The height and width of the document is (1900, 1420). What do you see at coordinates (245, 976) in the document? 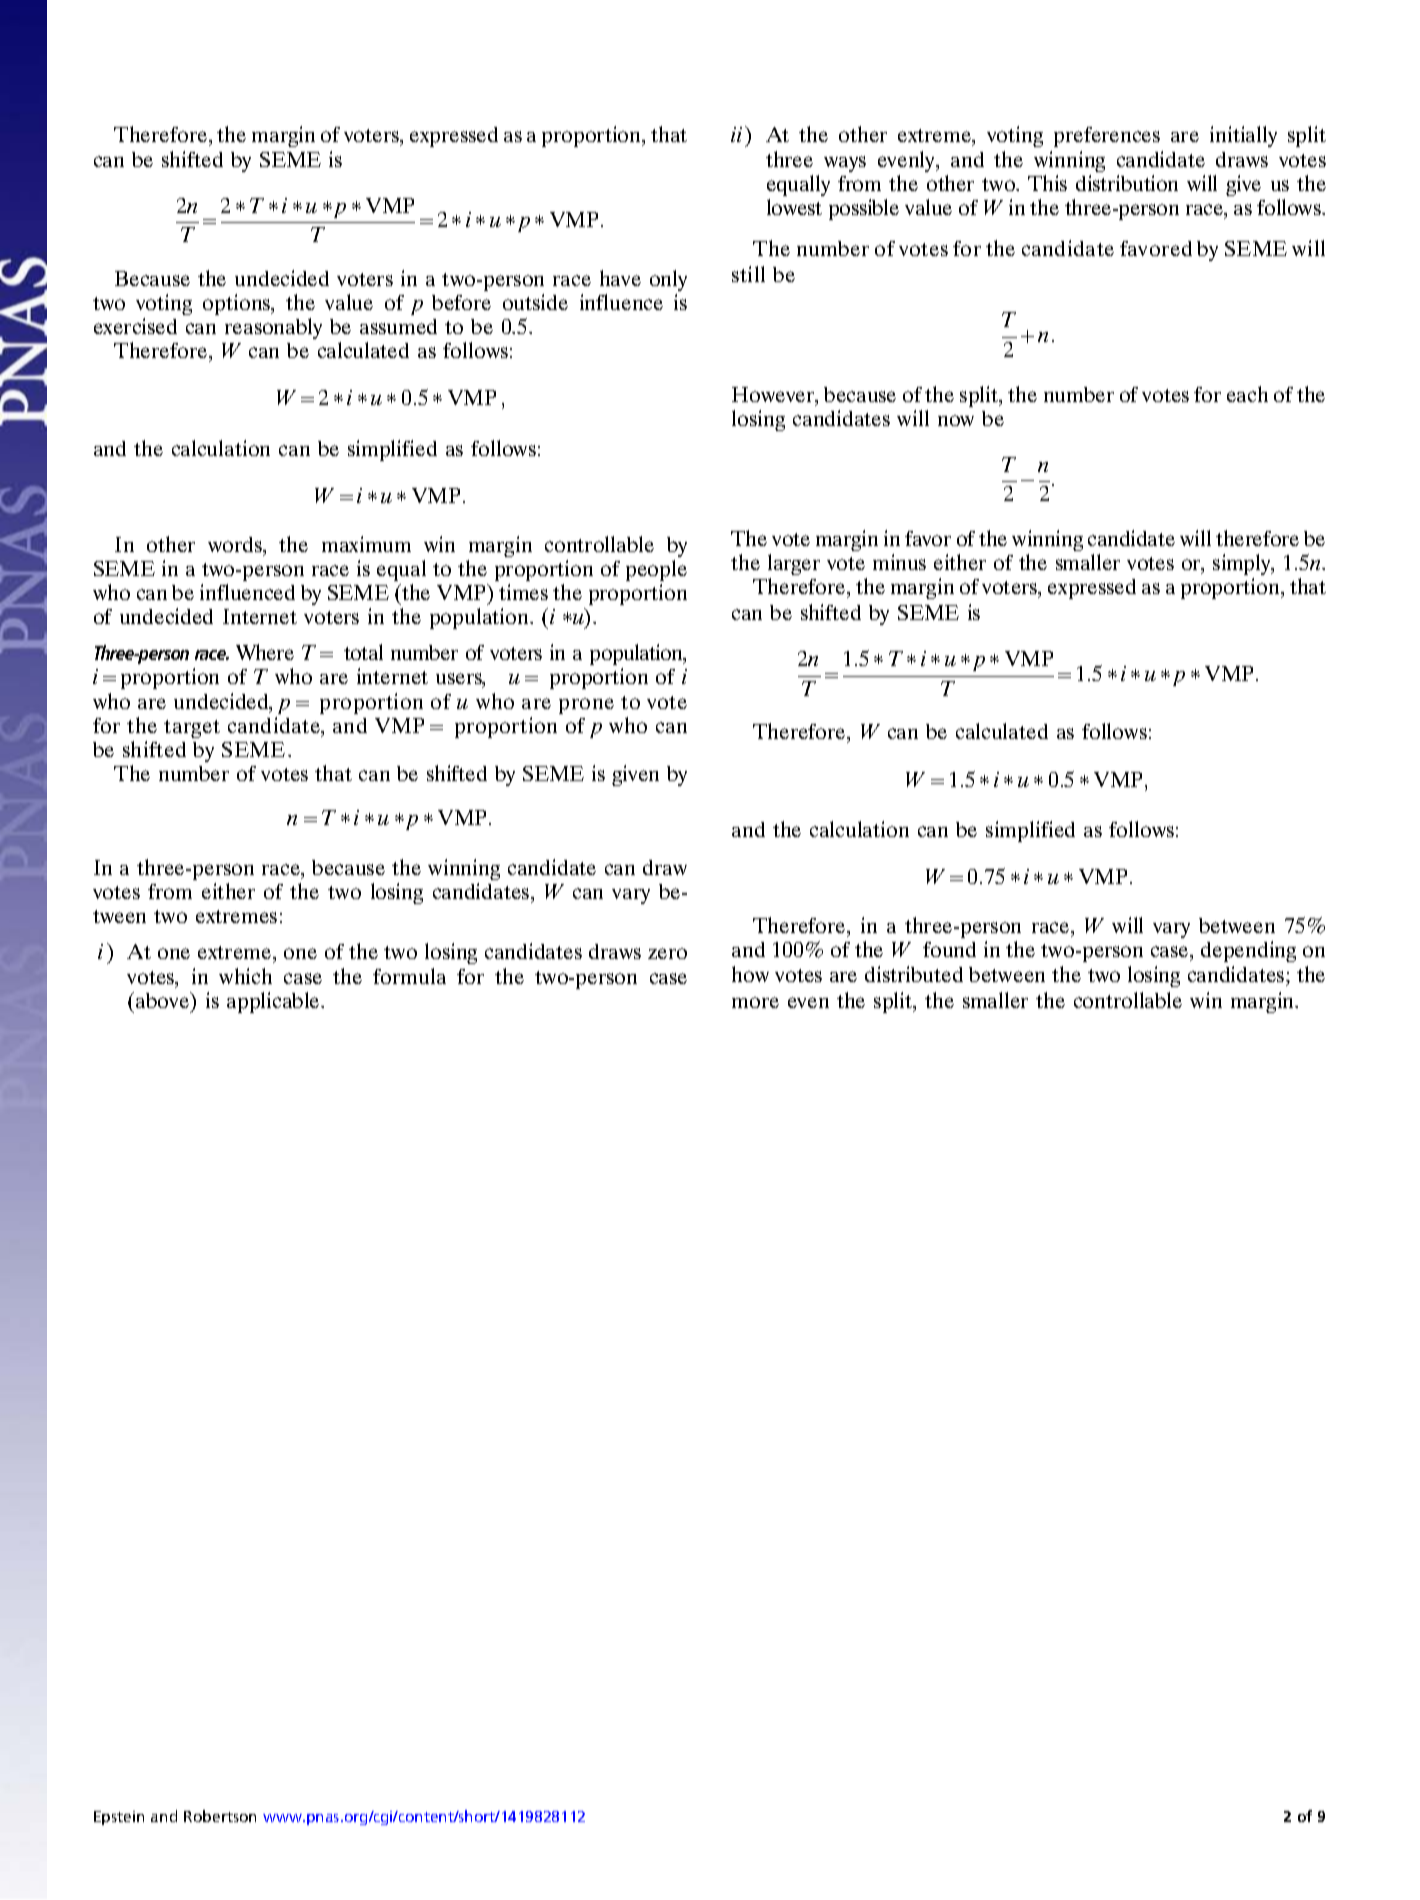
I see `which` at bounding box center [245, 976].
